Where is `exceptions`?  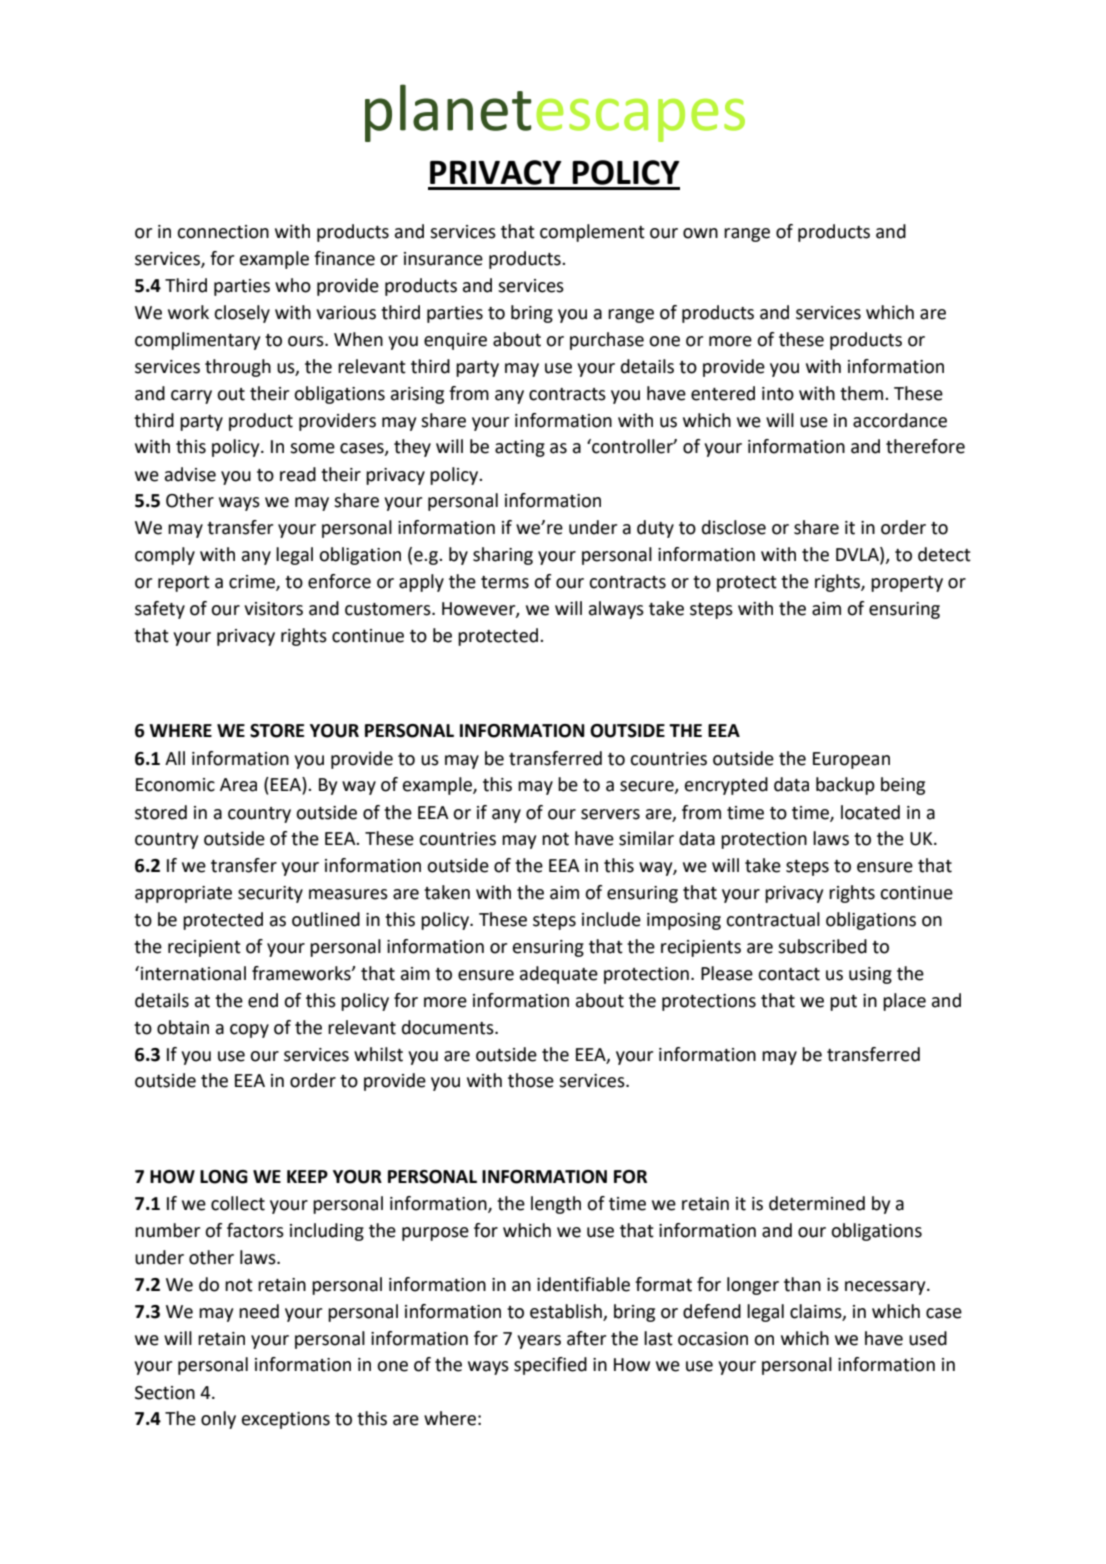
exceptions is located at coordinates (286, 1420).
